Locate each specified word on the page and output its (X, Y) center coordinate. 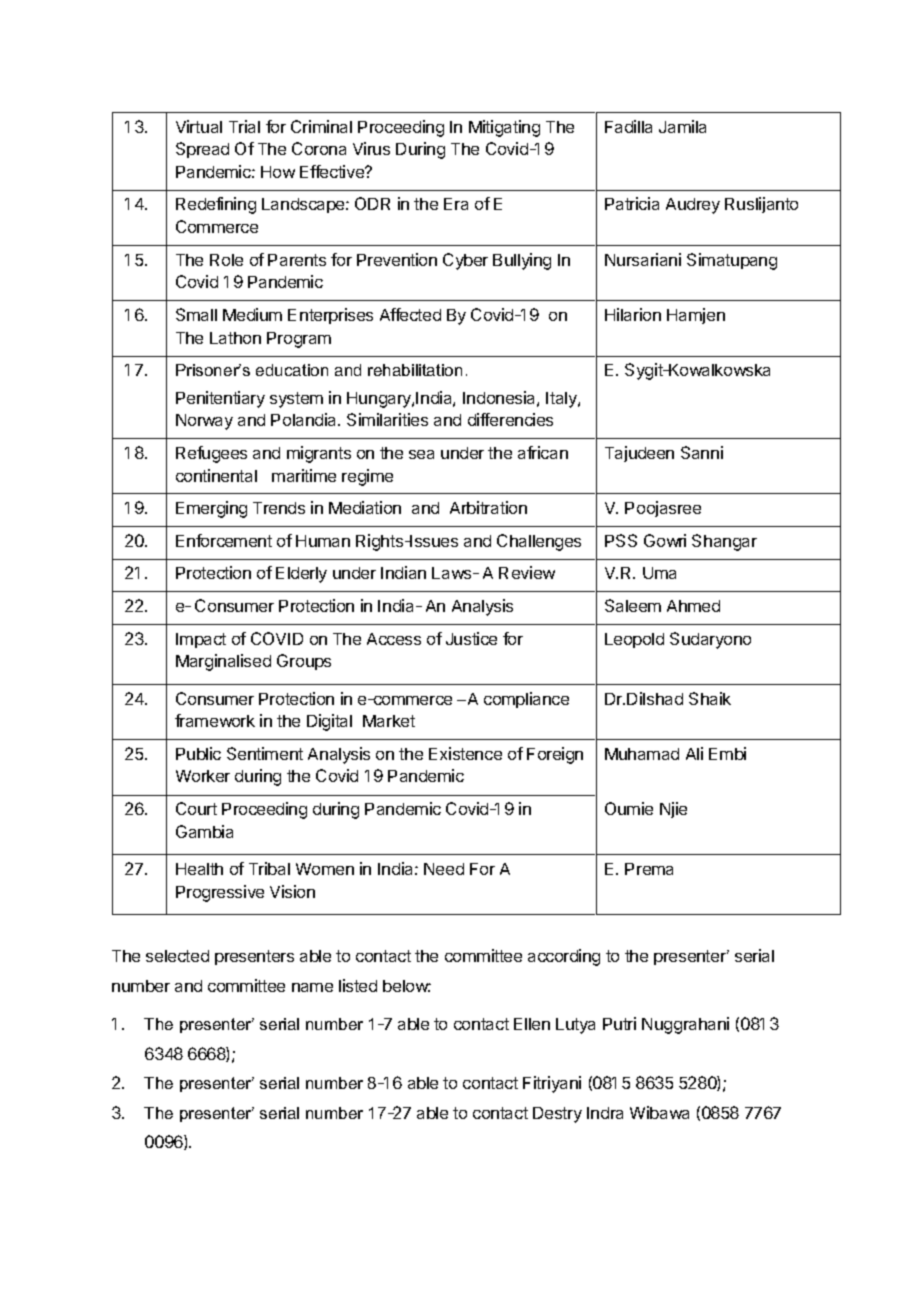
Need (444, 869)
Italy (562, 400)
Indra (605, 1113)
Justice (471, 638)
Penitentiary (220, 399)
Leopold (634, 640)
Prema (649, 869)
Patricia (632, 203)
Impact (201, 640)
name (312, 987)
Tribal (269, 868)
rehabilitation (415, 370)
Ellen (532, 1024)
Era (456, 204)
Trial (244, 126)
